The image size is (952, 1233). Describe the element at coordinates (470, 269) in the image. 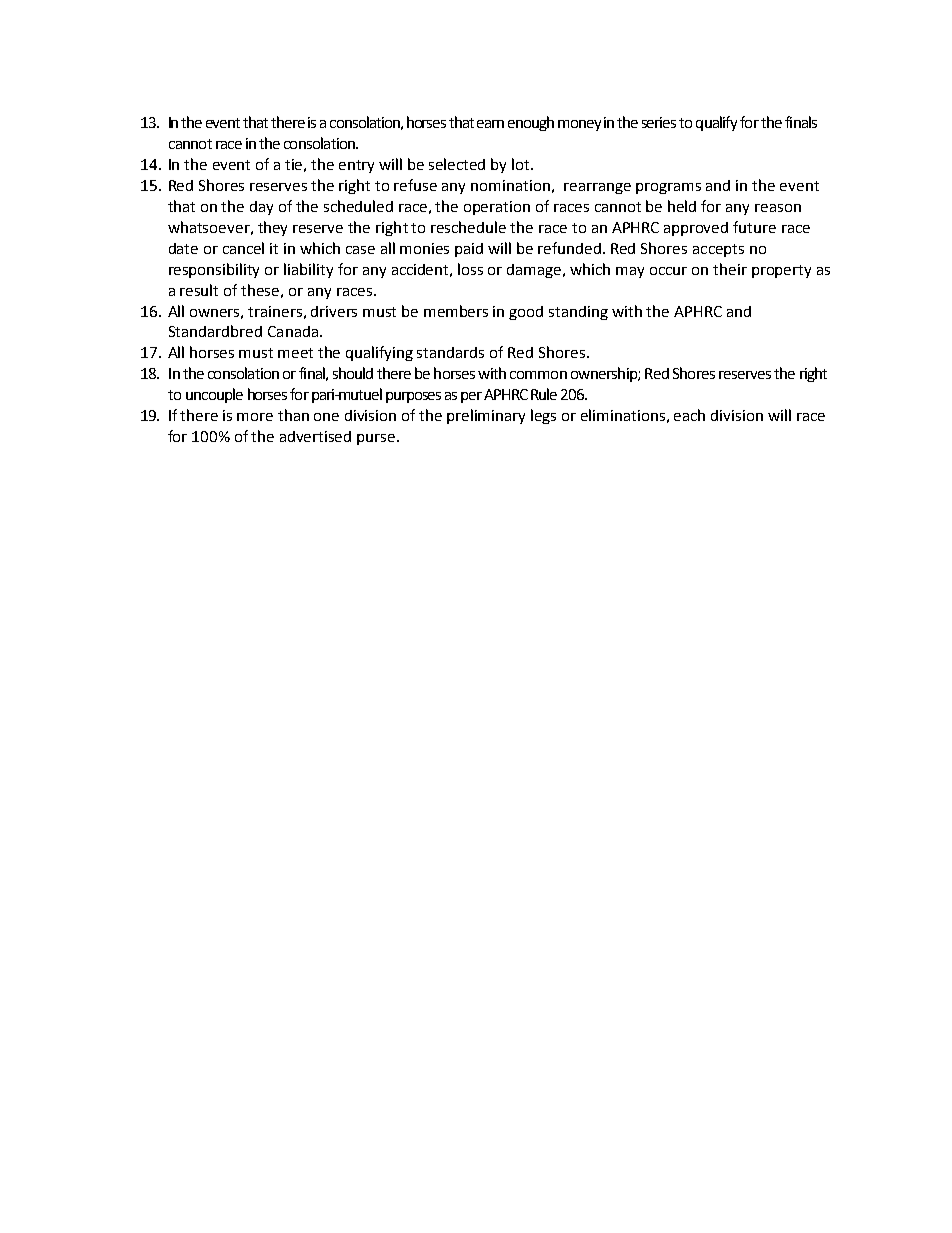

I see `loss` at that location.
